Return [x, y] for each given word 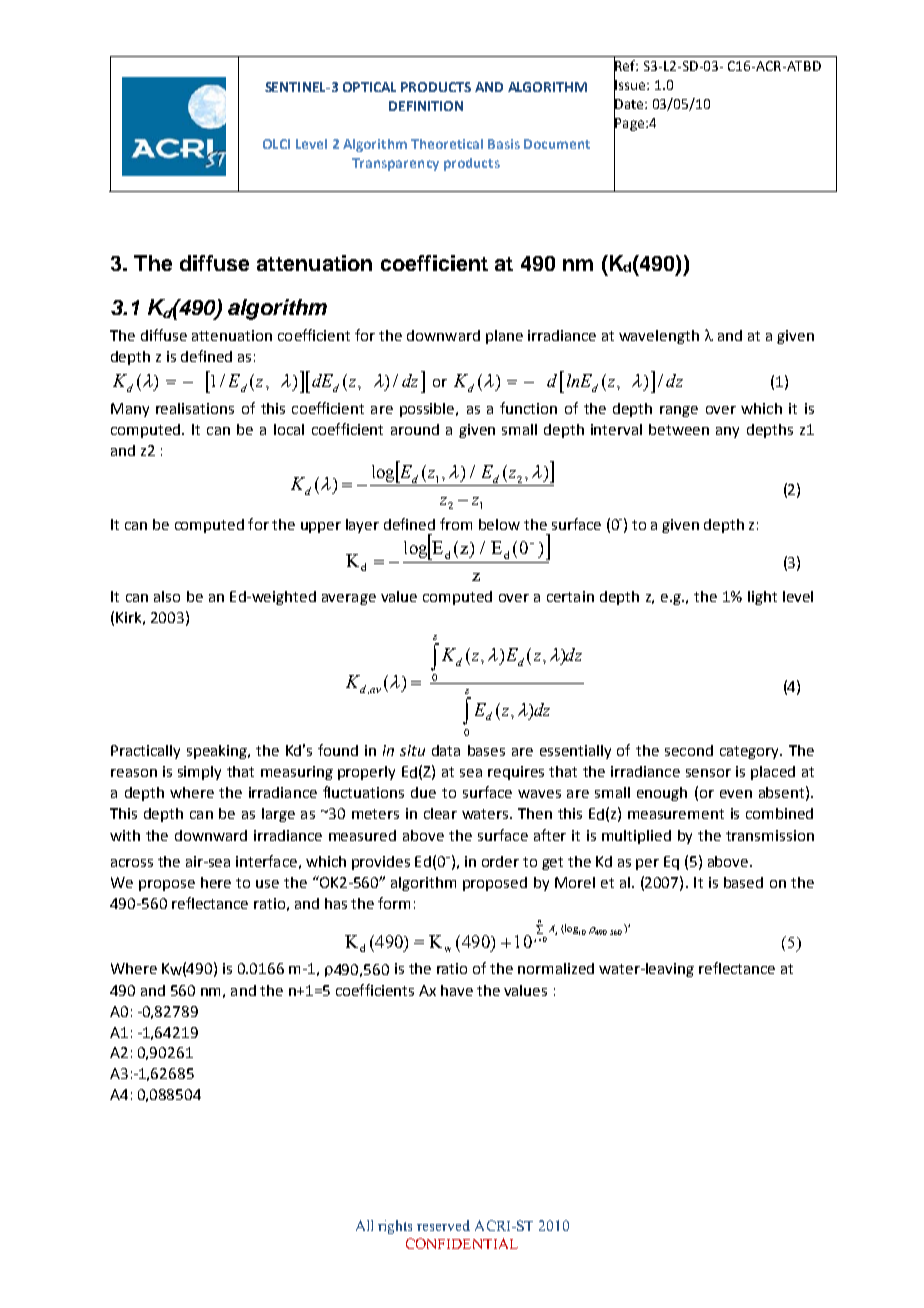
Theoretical [447, 144]
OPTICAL [369, 87]
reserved [443, 1225]
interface [266, 861]
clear [440, 813]
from [456, 524]
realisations [195, 408]
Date [630, 104]
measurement [676, 814]
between [679, 429]
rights [395, 1227]
